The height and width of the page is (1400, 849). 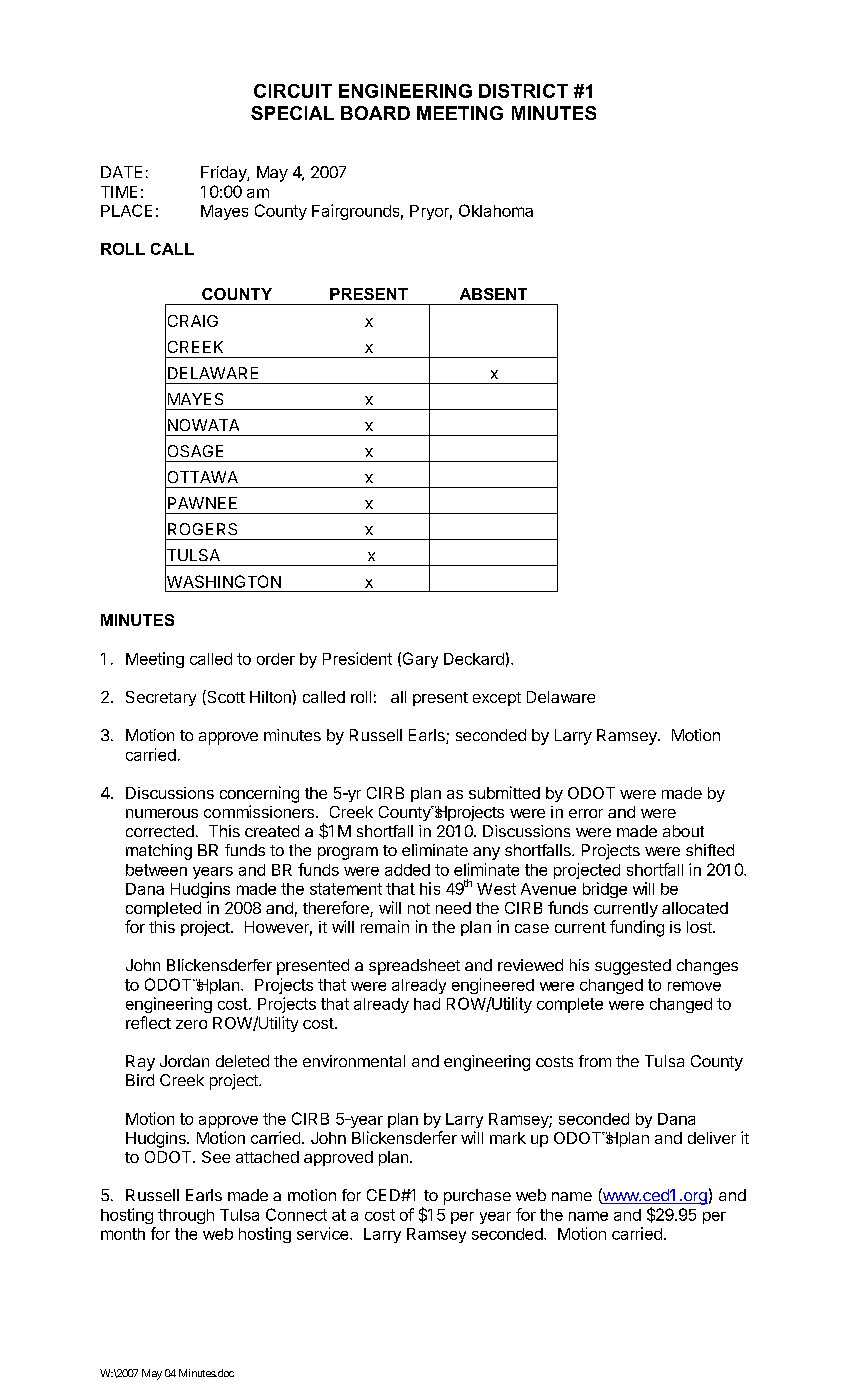 What do you see at coordinates (523, 91) in the page?
I see `DISTRICT` at bounding box center [523, 91].
